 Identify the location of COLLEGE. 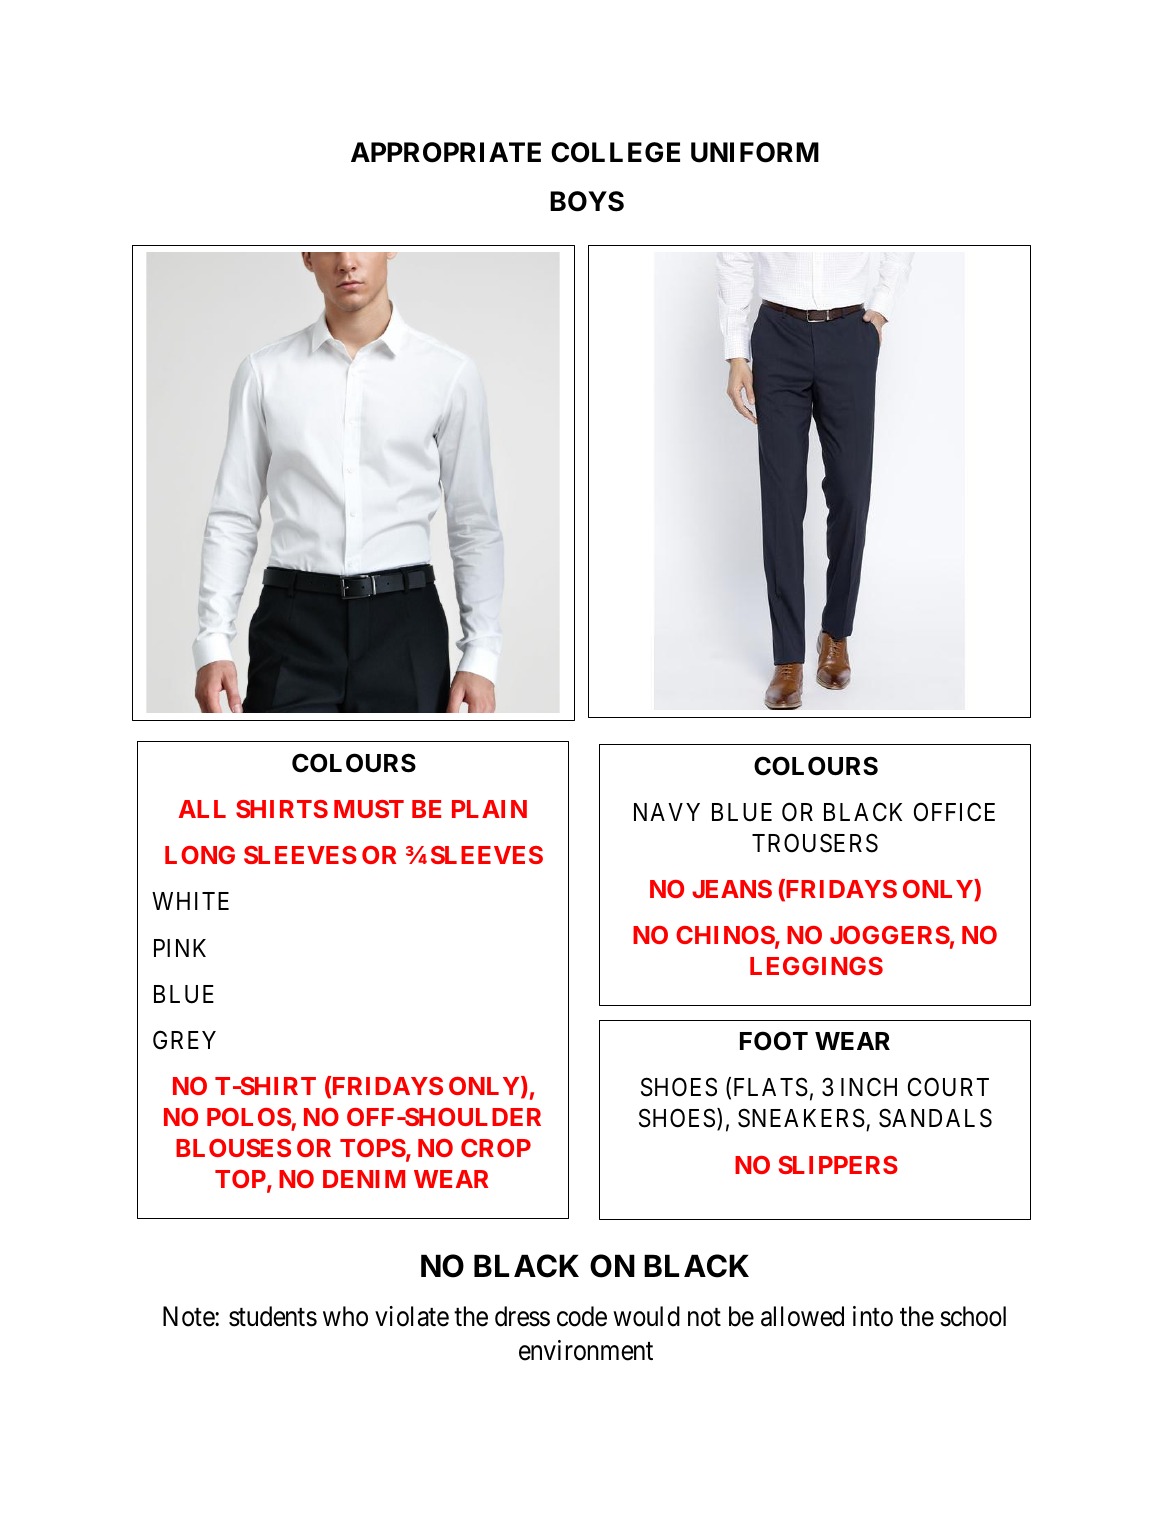
(615, 152).
